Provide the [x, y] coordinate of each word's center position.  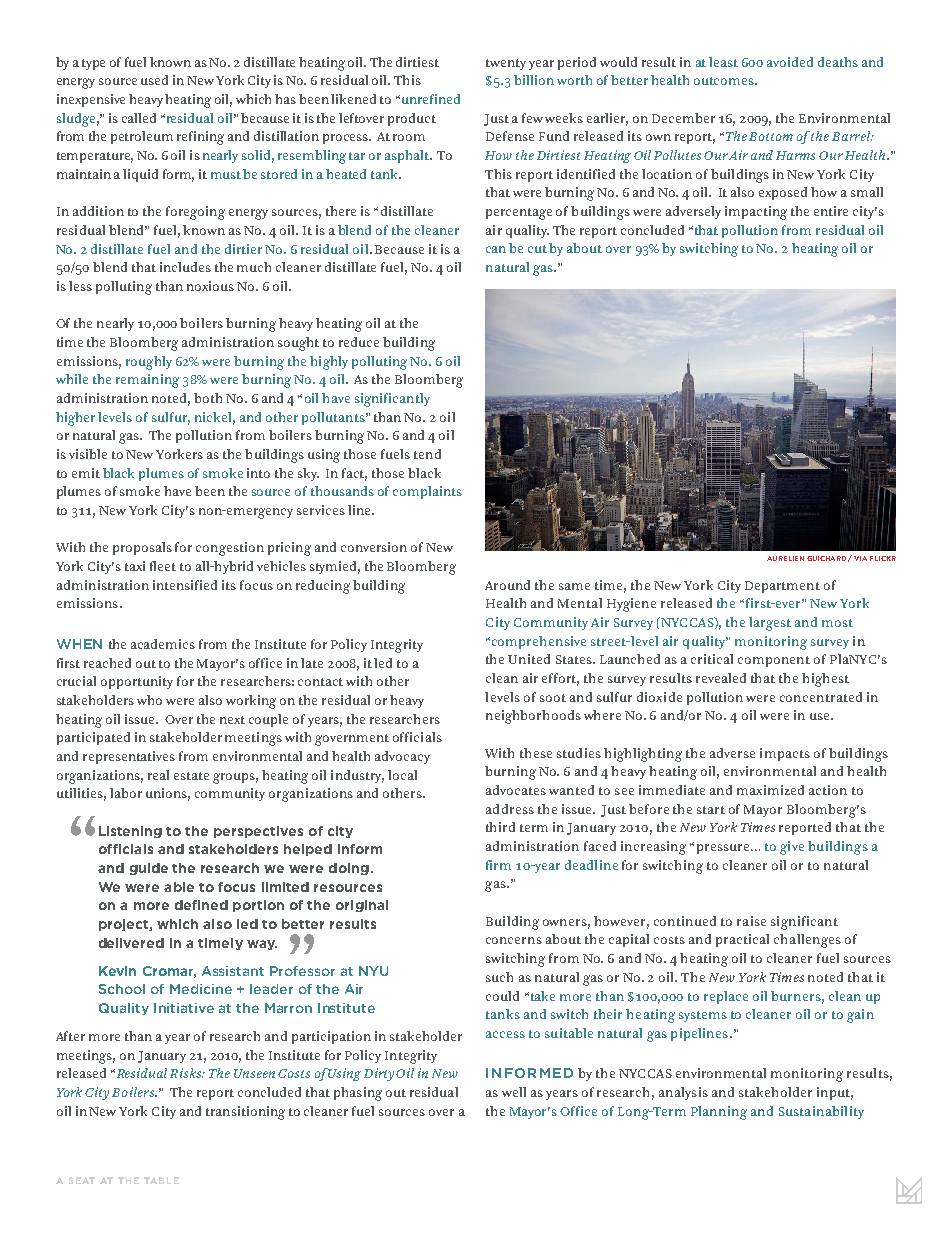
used [154, 80]
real [158, 775]
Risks [187, 1073]
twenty [506, 64]
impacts [785, 754]
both [208, 398]
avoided [790, 62]
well [514, 1092]
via [860, 558]
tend [427, 454]
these [536, 753]
